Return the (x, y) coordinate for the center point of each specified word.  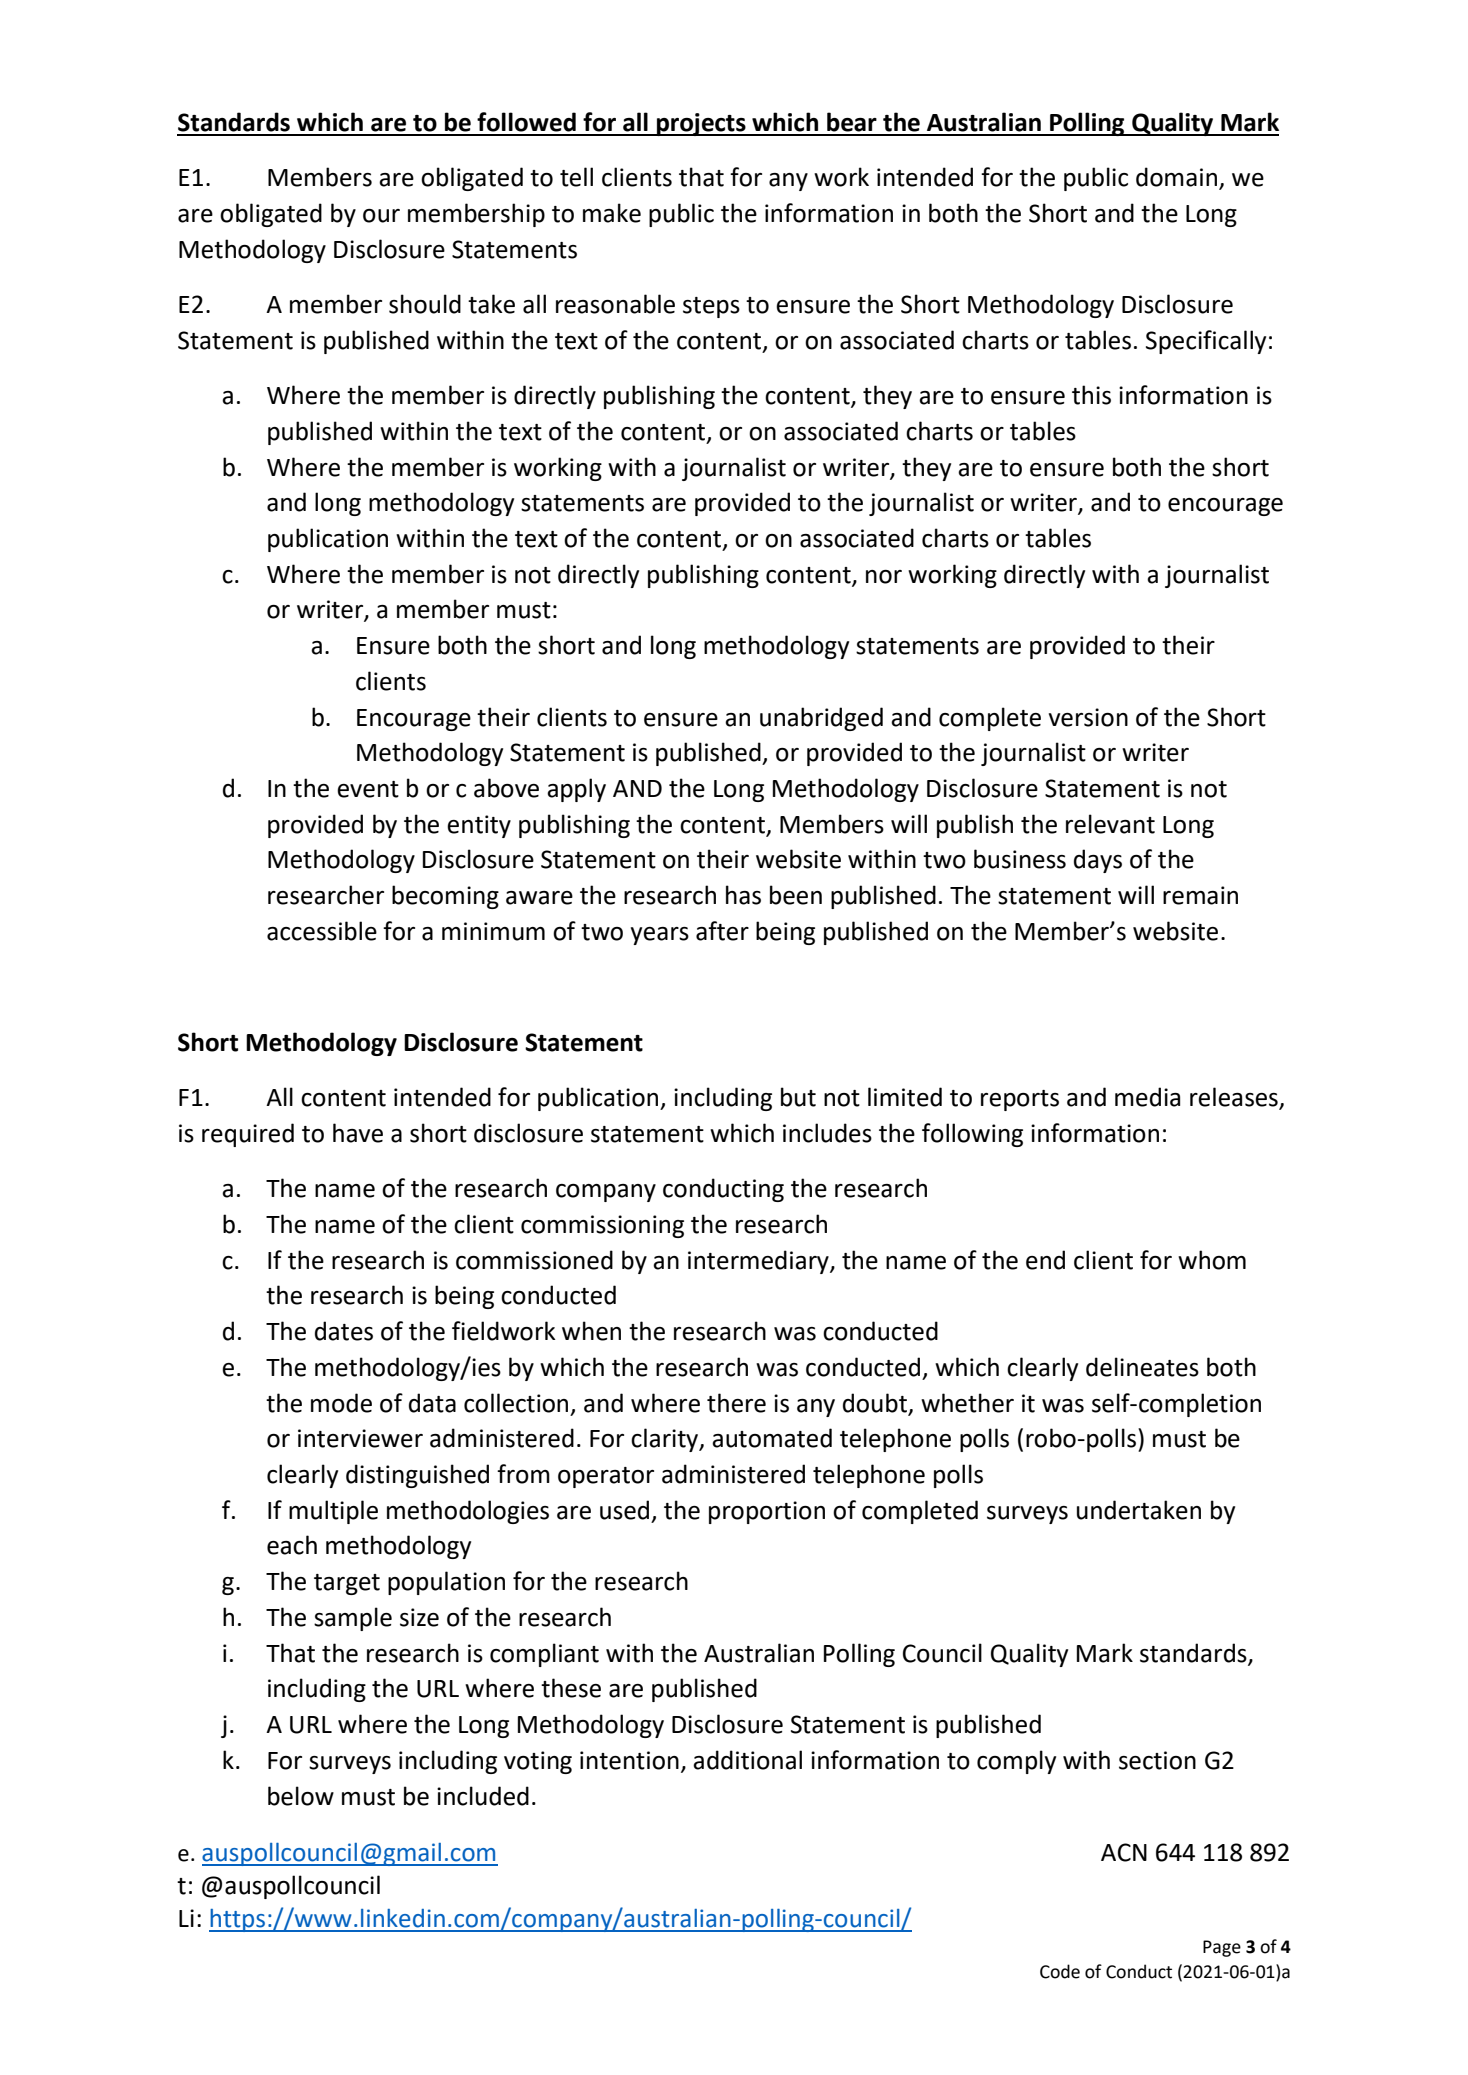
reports (1020, 1100)
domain (1178, 178)
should (425, 304)
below (301, 1796)
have (358, 1133)
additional (747, 1760)
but (798, 1097)
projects (701, 124)
